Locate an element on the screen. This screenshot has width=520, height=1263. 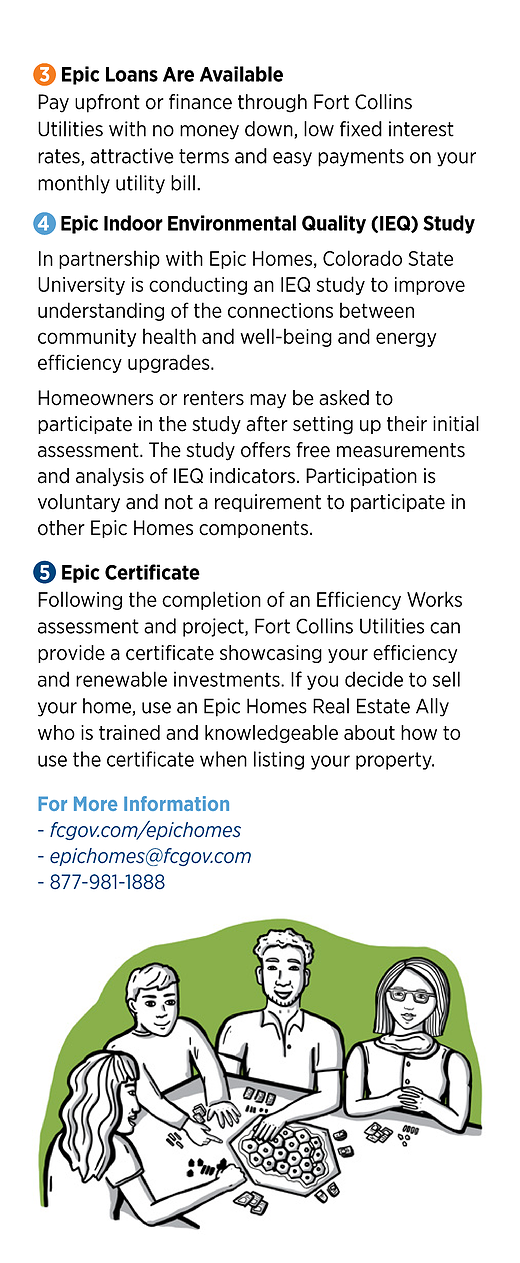
improve is located at coordinates (430, 286).
